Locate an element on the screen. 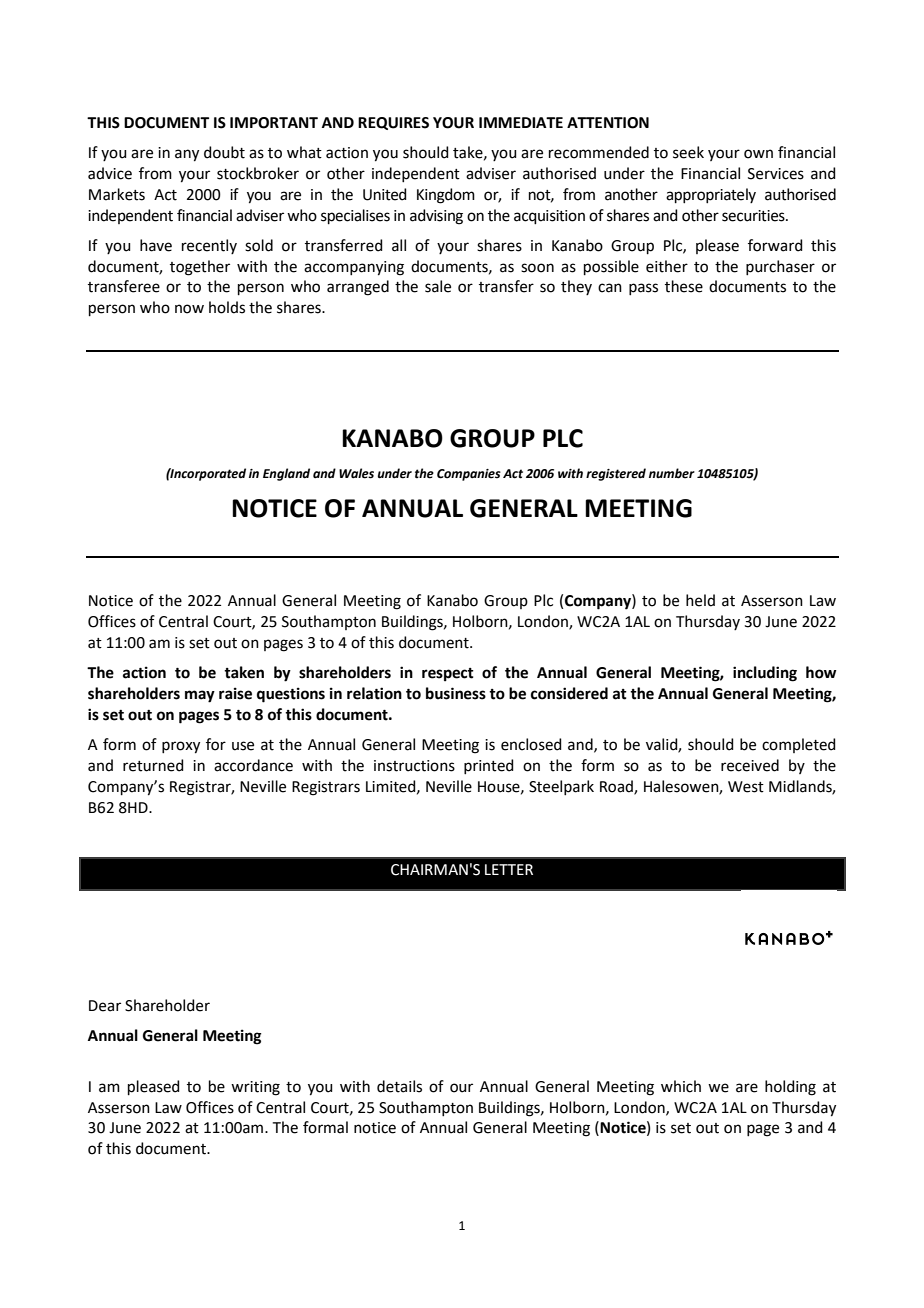  doubt is located at coordinates (224, 152).
